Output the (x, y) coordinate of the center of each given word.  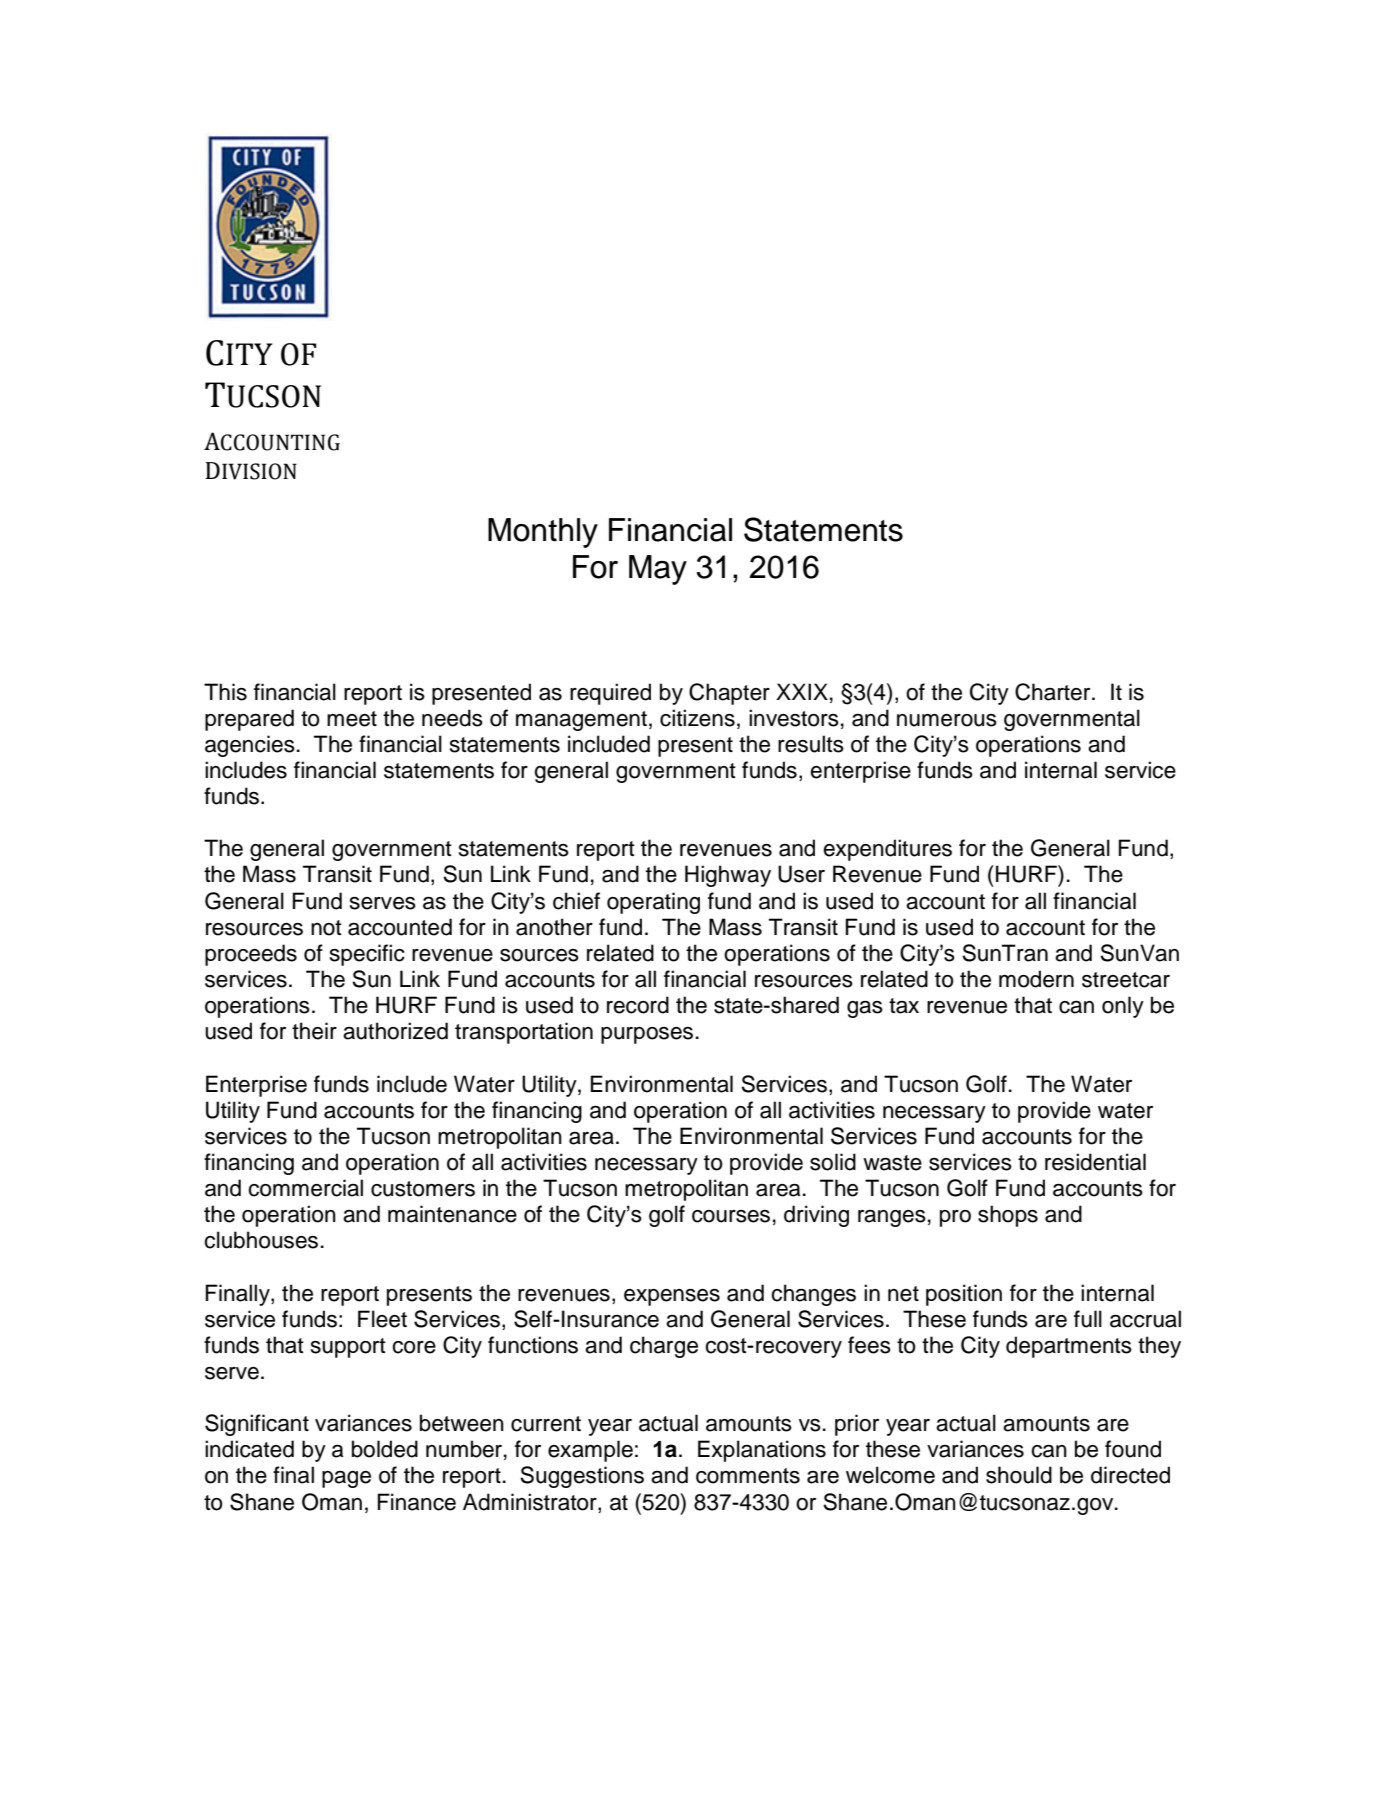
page (346, 1479)
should (1019, 1475)
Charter (1054, 692)
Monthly (543, 533)
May (658, 570)
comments (748, 1476)
